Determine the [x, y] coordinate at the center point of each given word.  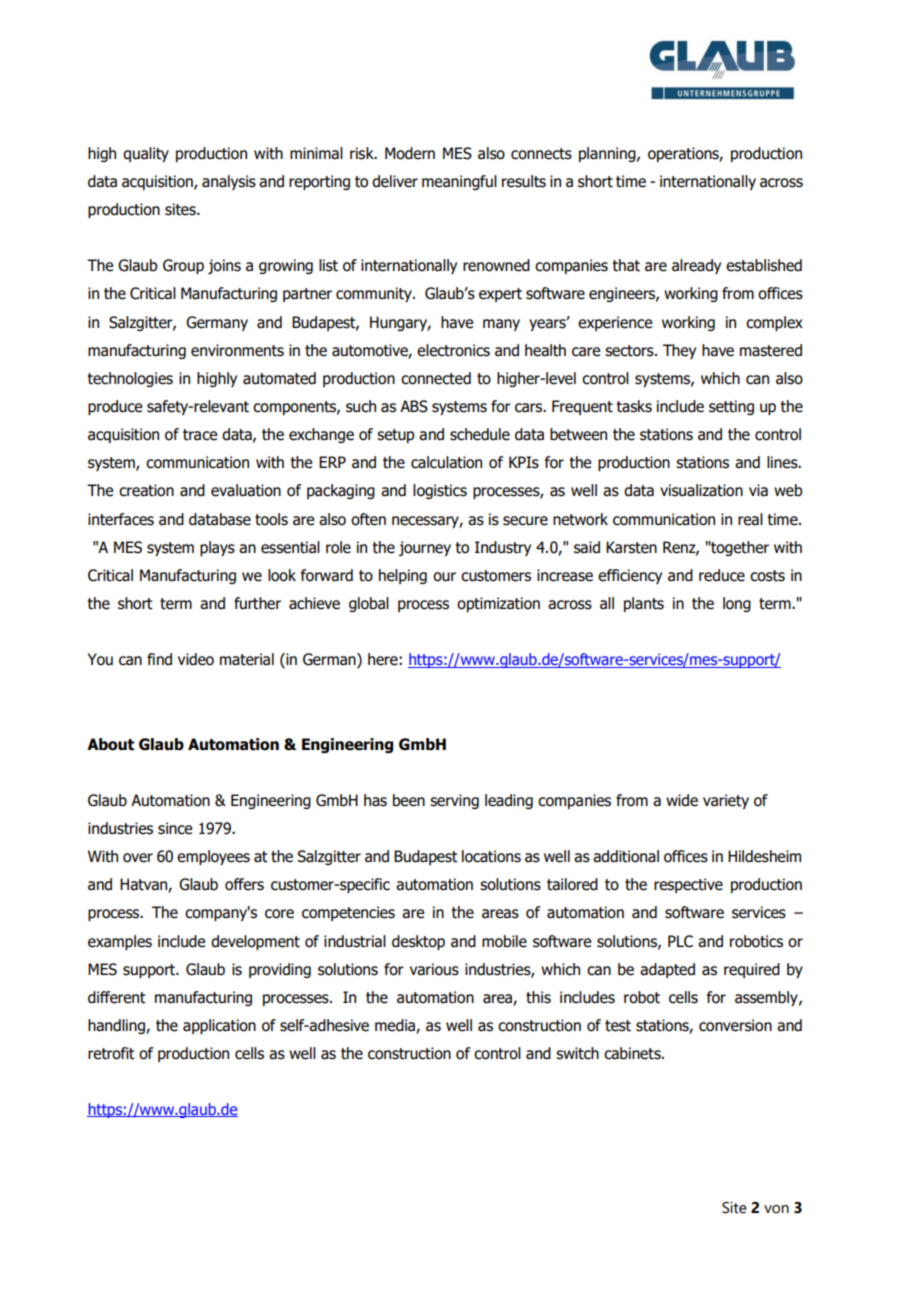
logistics [440, 491]
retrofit [111, 1053]
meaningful [459, 182]
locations [491, 856]
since [175, 828]
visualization [701, 490]
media [396, 1026]
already [696, 266]
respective [688, 885]
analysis [229, 182]
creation [146, 490]
